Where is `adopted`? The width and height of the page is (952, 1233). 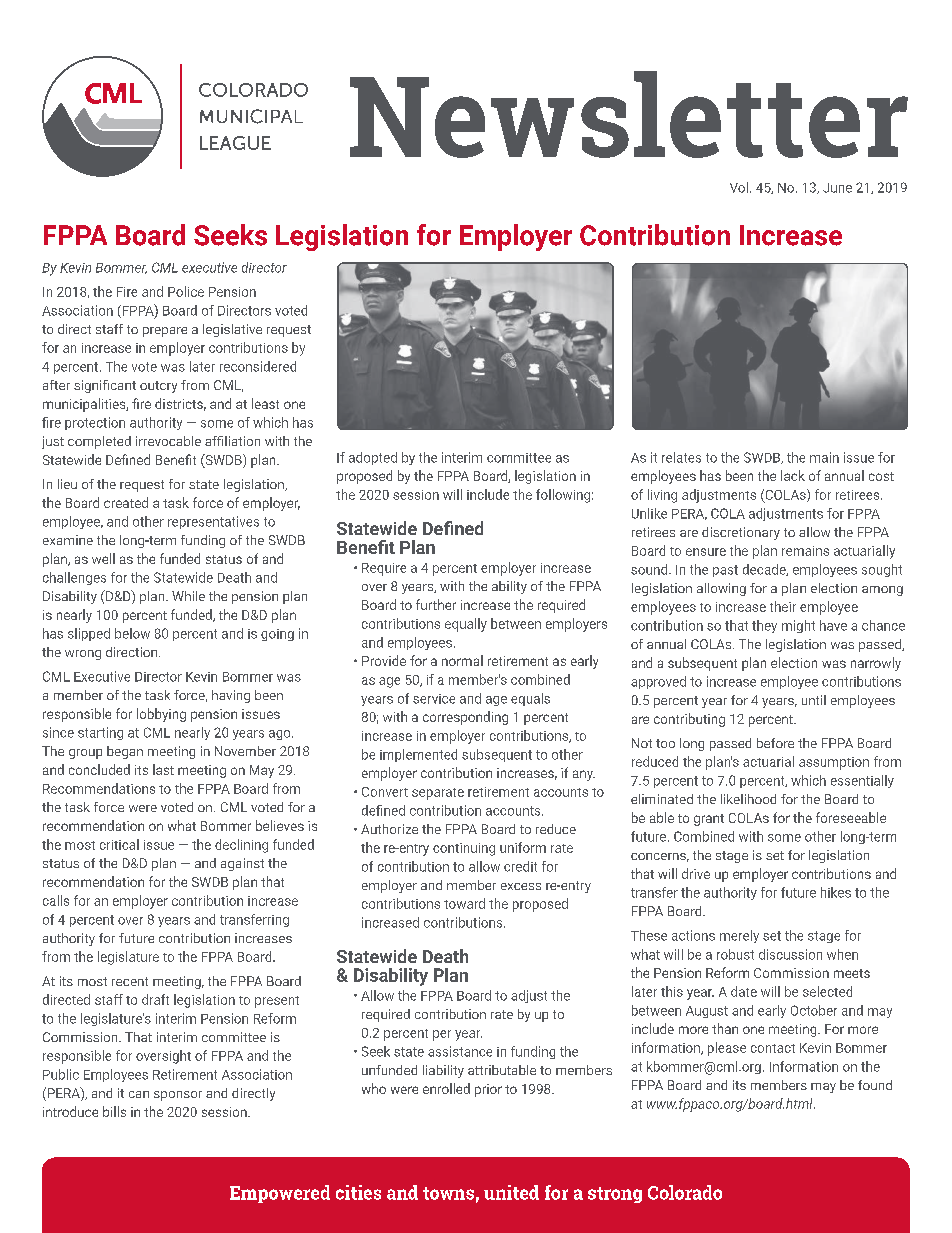
adopted is located at coordinates (373, 458).
